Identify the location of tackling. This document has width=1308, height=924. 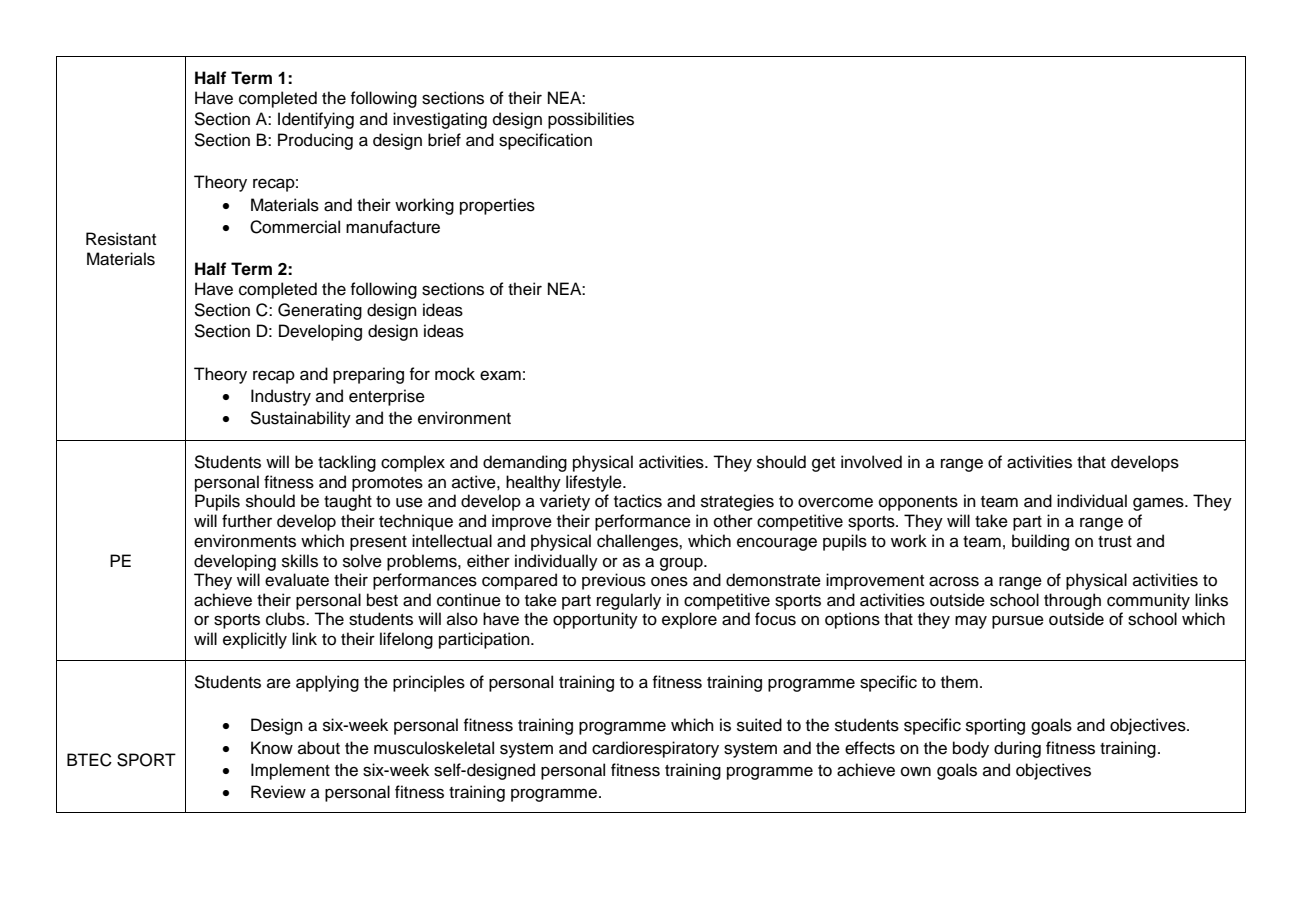
(347, 463).
